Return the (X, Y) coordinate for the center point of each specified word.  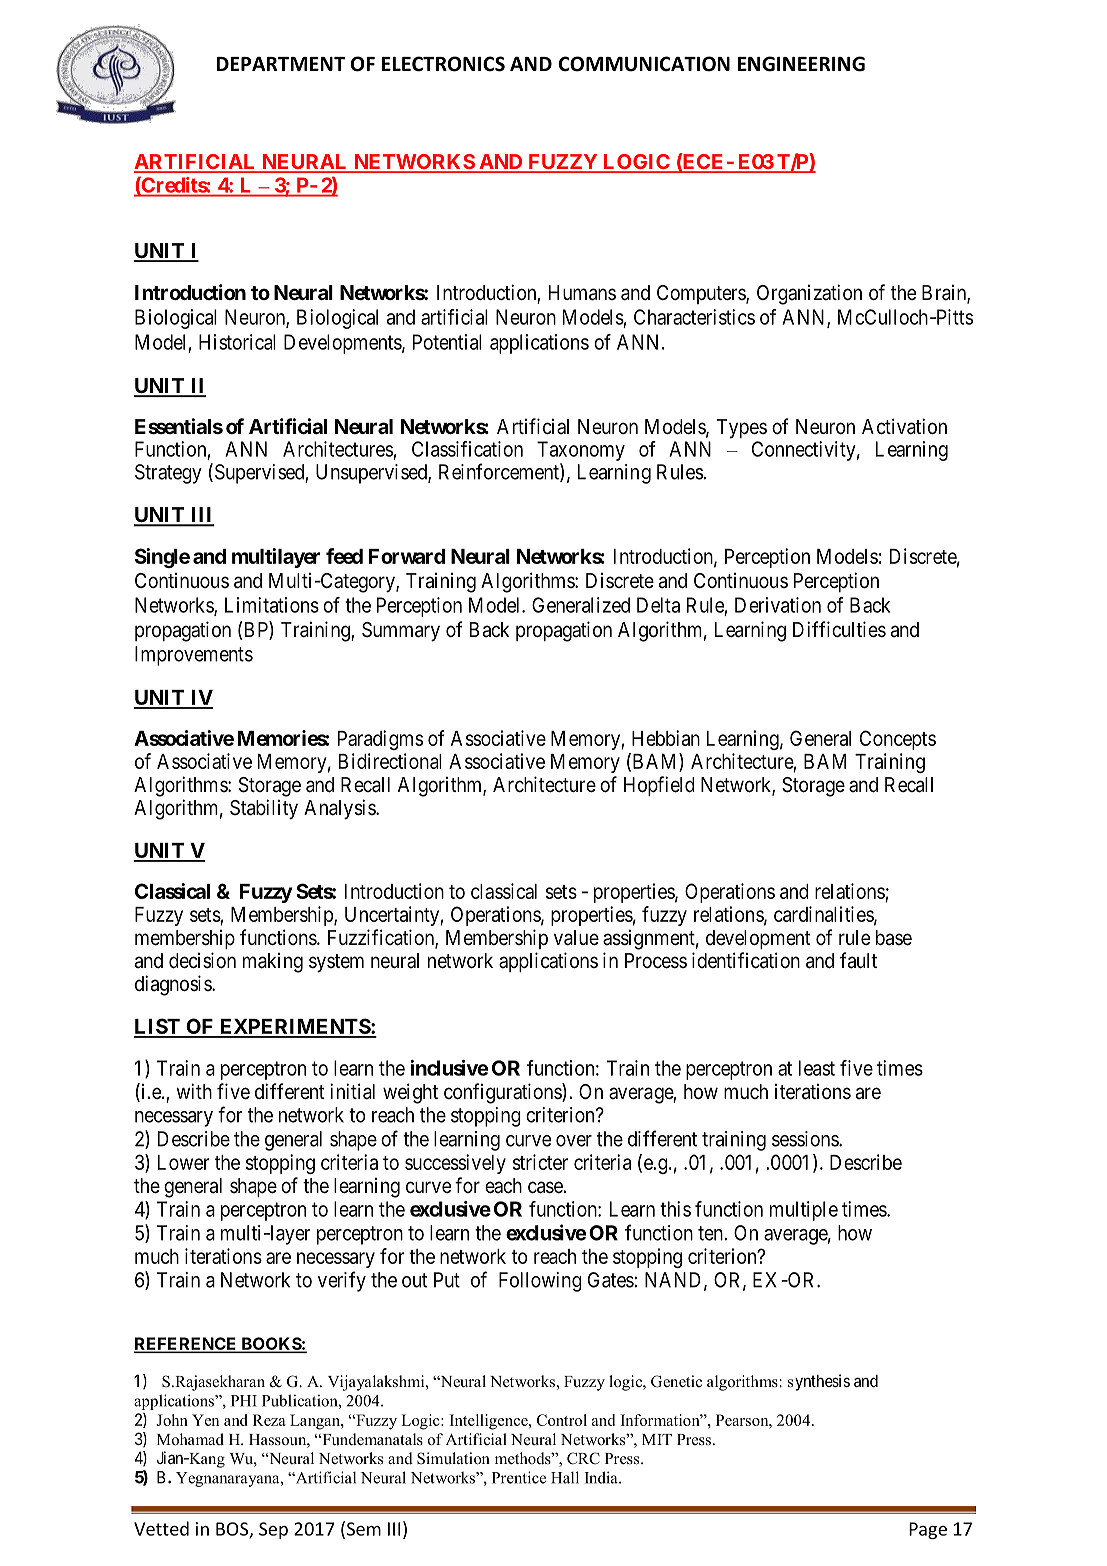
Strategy (168, 474)
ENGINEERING (801, 64)
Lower (183, 1162)
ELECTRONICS (443, 64)
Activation (904, 426)
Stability (264, 809)
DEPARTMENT (280, 64)
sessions (806, 1139)
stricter (540, 1162)
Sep (273, 1530)
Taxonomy (581, 452)
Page (928, 1530)
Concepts (898, 740)
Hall (565, 1477)
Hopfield (659, 786)
